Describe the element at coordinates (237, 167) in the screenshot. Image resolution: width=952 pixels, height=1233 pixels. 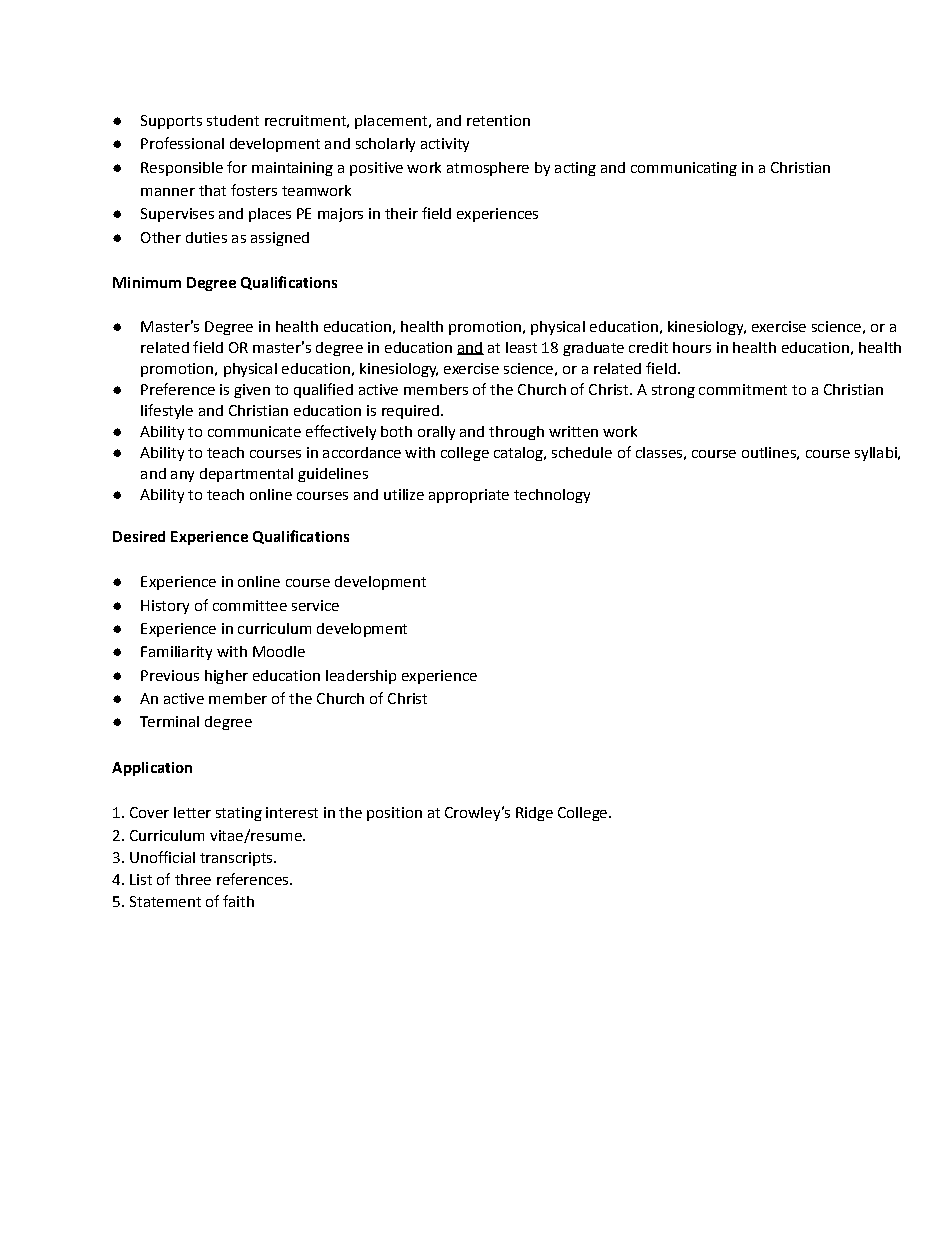
I see `for` at that location.
